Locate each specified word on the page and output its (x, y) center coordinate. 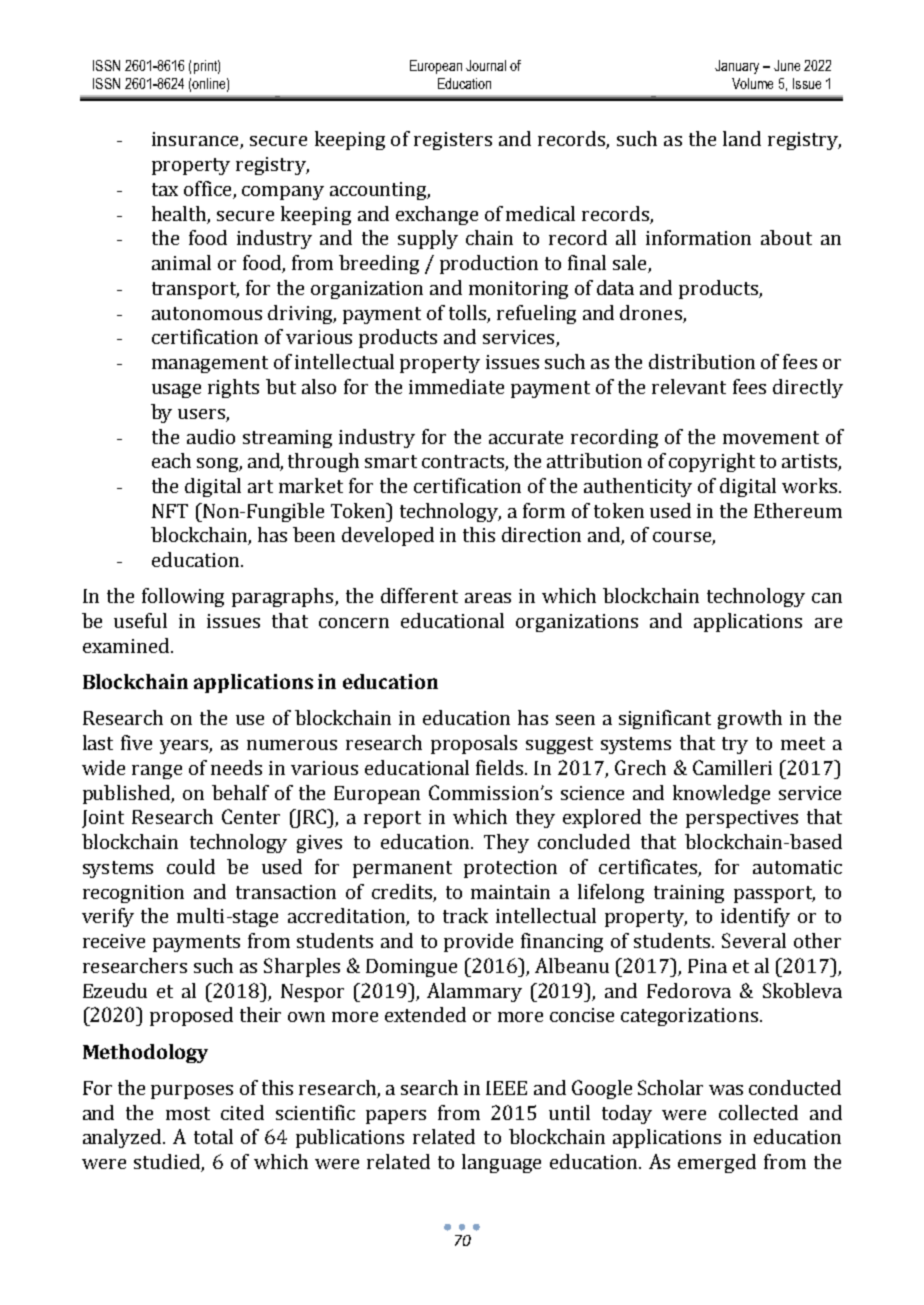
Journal (486, 65)
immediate (456, 386)
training (689, 894)
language (501, 1163)
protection (510, 869)
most (188, 1113)
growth (750, 719)
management (210, 364)
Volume (752, 83)
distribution (702, 361)
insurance (196, 140)
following (183, 597)
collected (758, 1112)
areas (488, 598)
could (191, 866)
